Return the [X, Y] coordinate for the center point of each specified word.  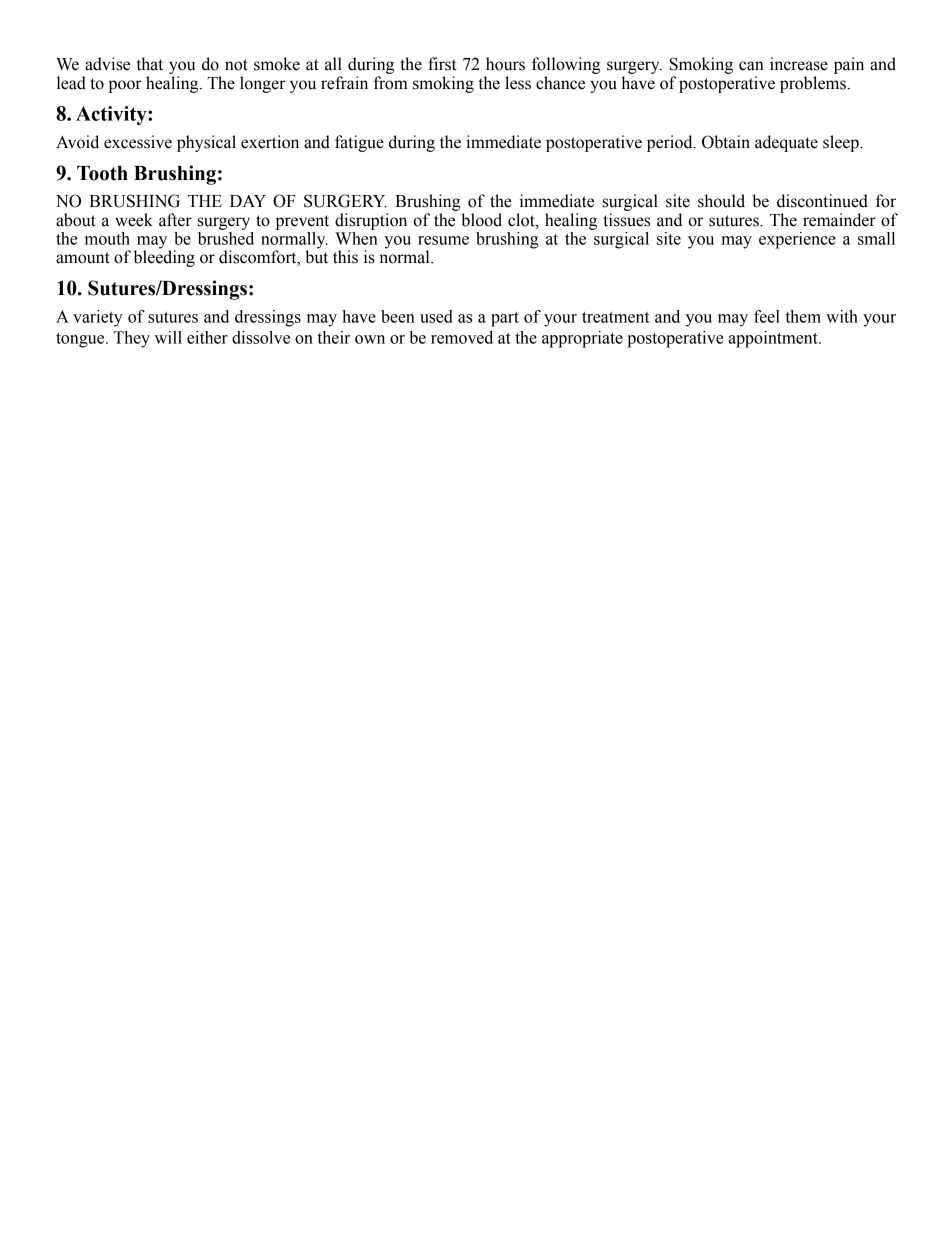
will [168, 337]
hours [505, 64]
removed [462, 337]
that [149, 64]
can [751, 66]
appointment [774, 339]
